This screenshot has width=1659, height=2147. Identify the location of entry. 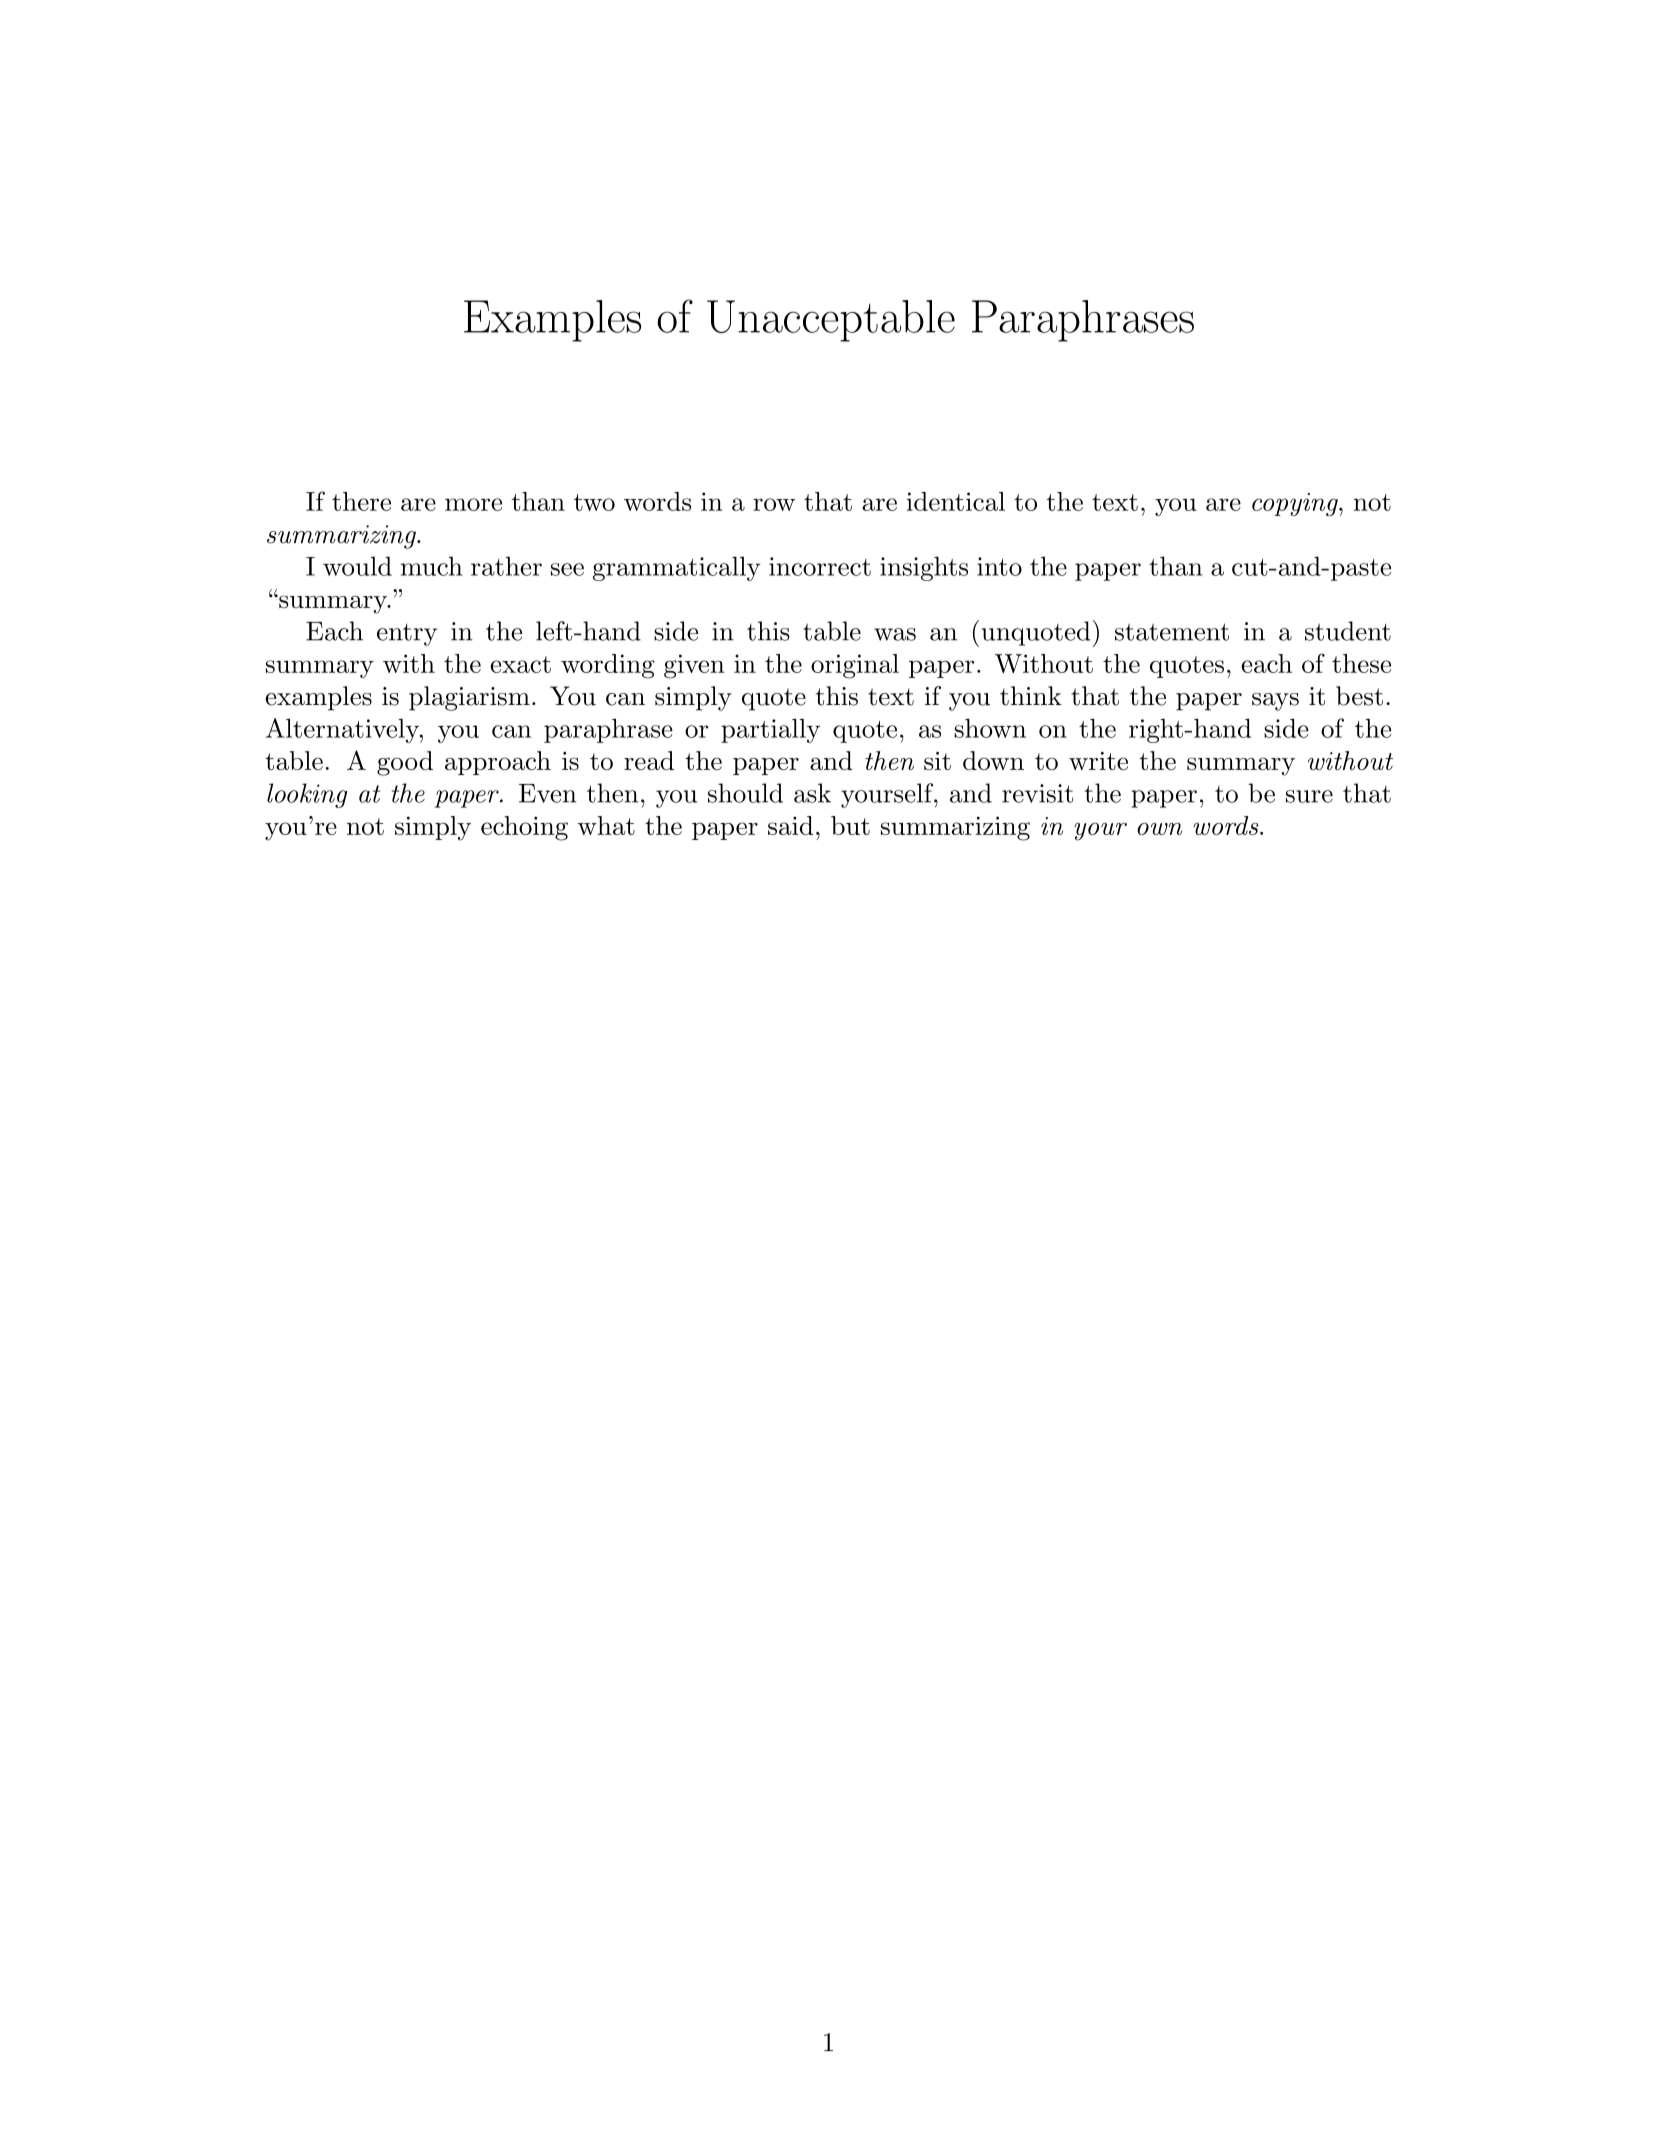
(407, 634).
